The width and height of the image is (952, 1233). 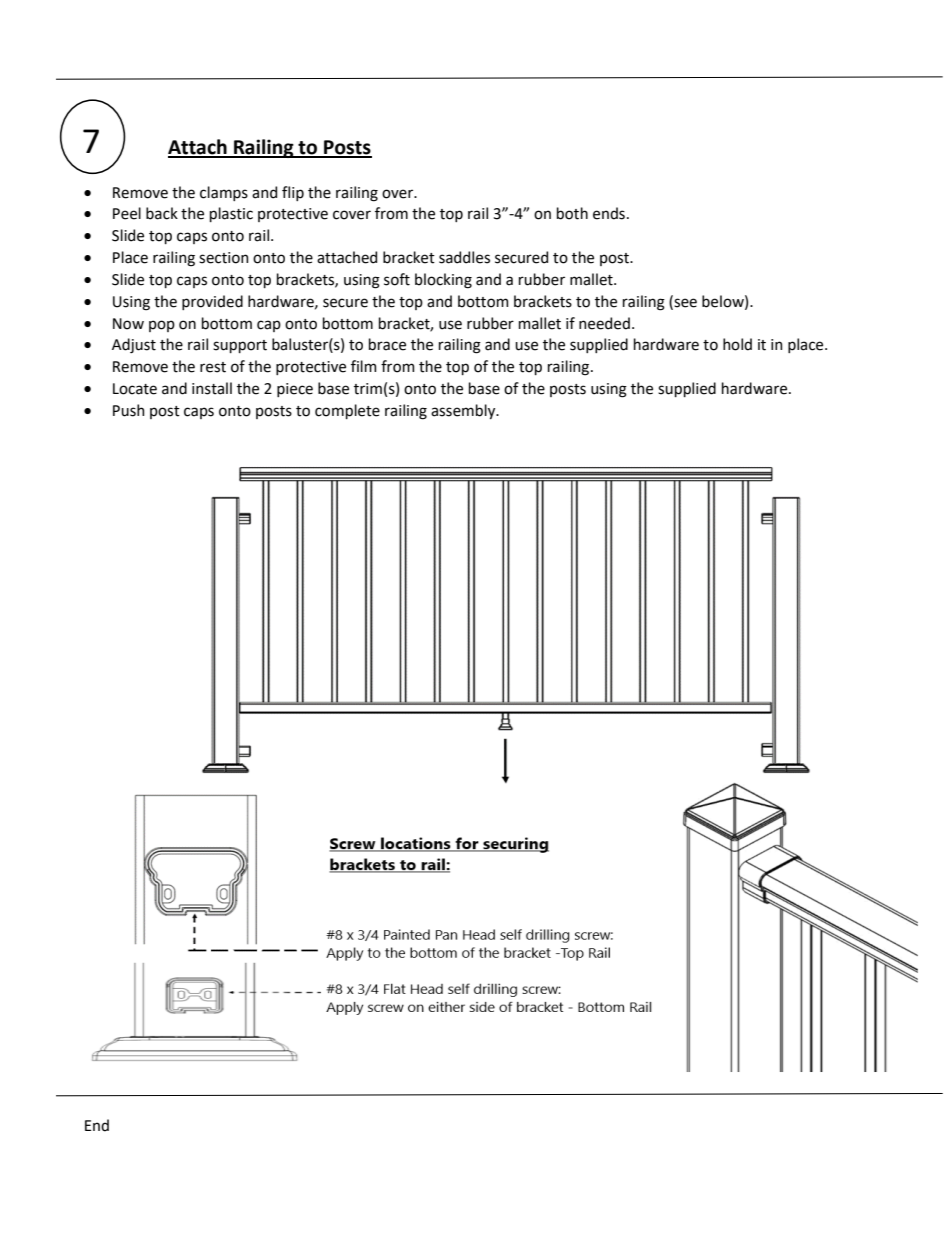 What do you see at coordinates (129, 410) in the image?
I see `Push` at bounding box center [129, 410].
